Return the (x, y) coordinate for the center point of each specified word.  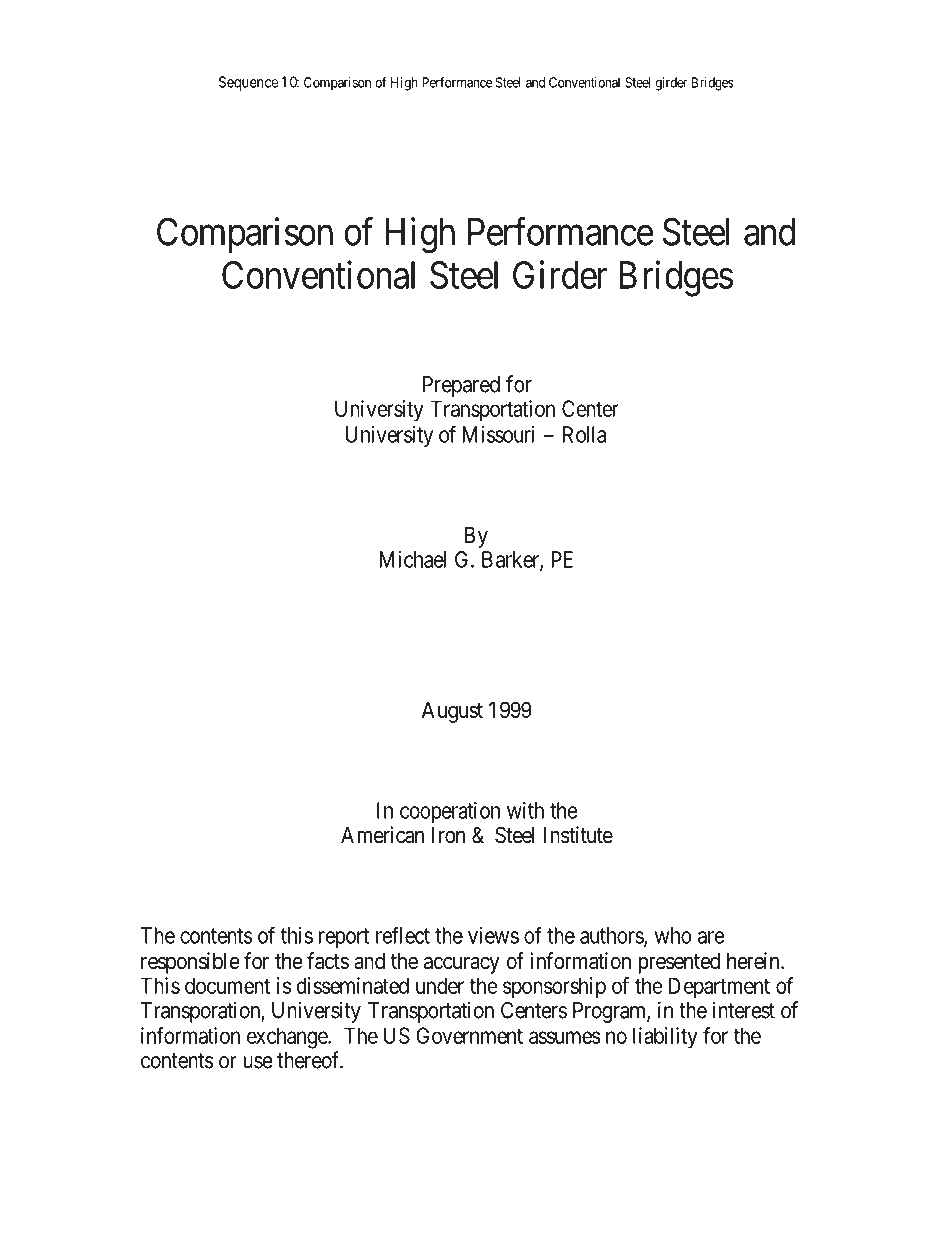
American (382, 835)
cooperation (450, 812)
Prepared (461, 386)
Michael (412, 559)
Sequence (248, 83)
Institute (578, 835)
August (452, 712)
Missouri (498, 434)
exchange (288, 1038)
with (525, 810)
